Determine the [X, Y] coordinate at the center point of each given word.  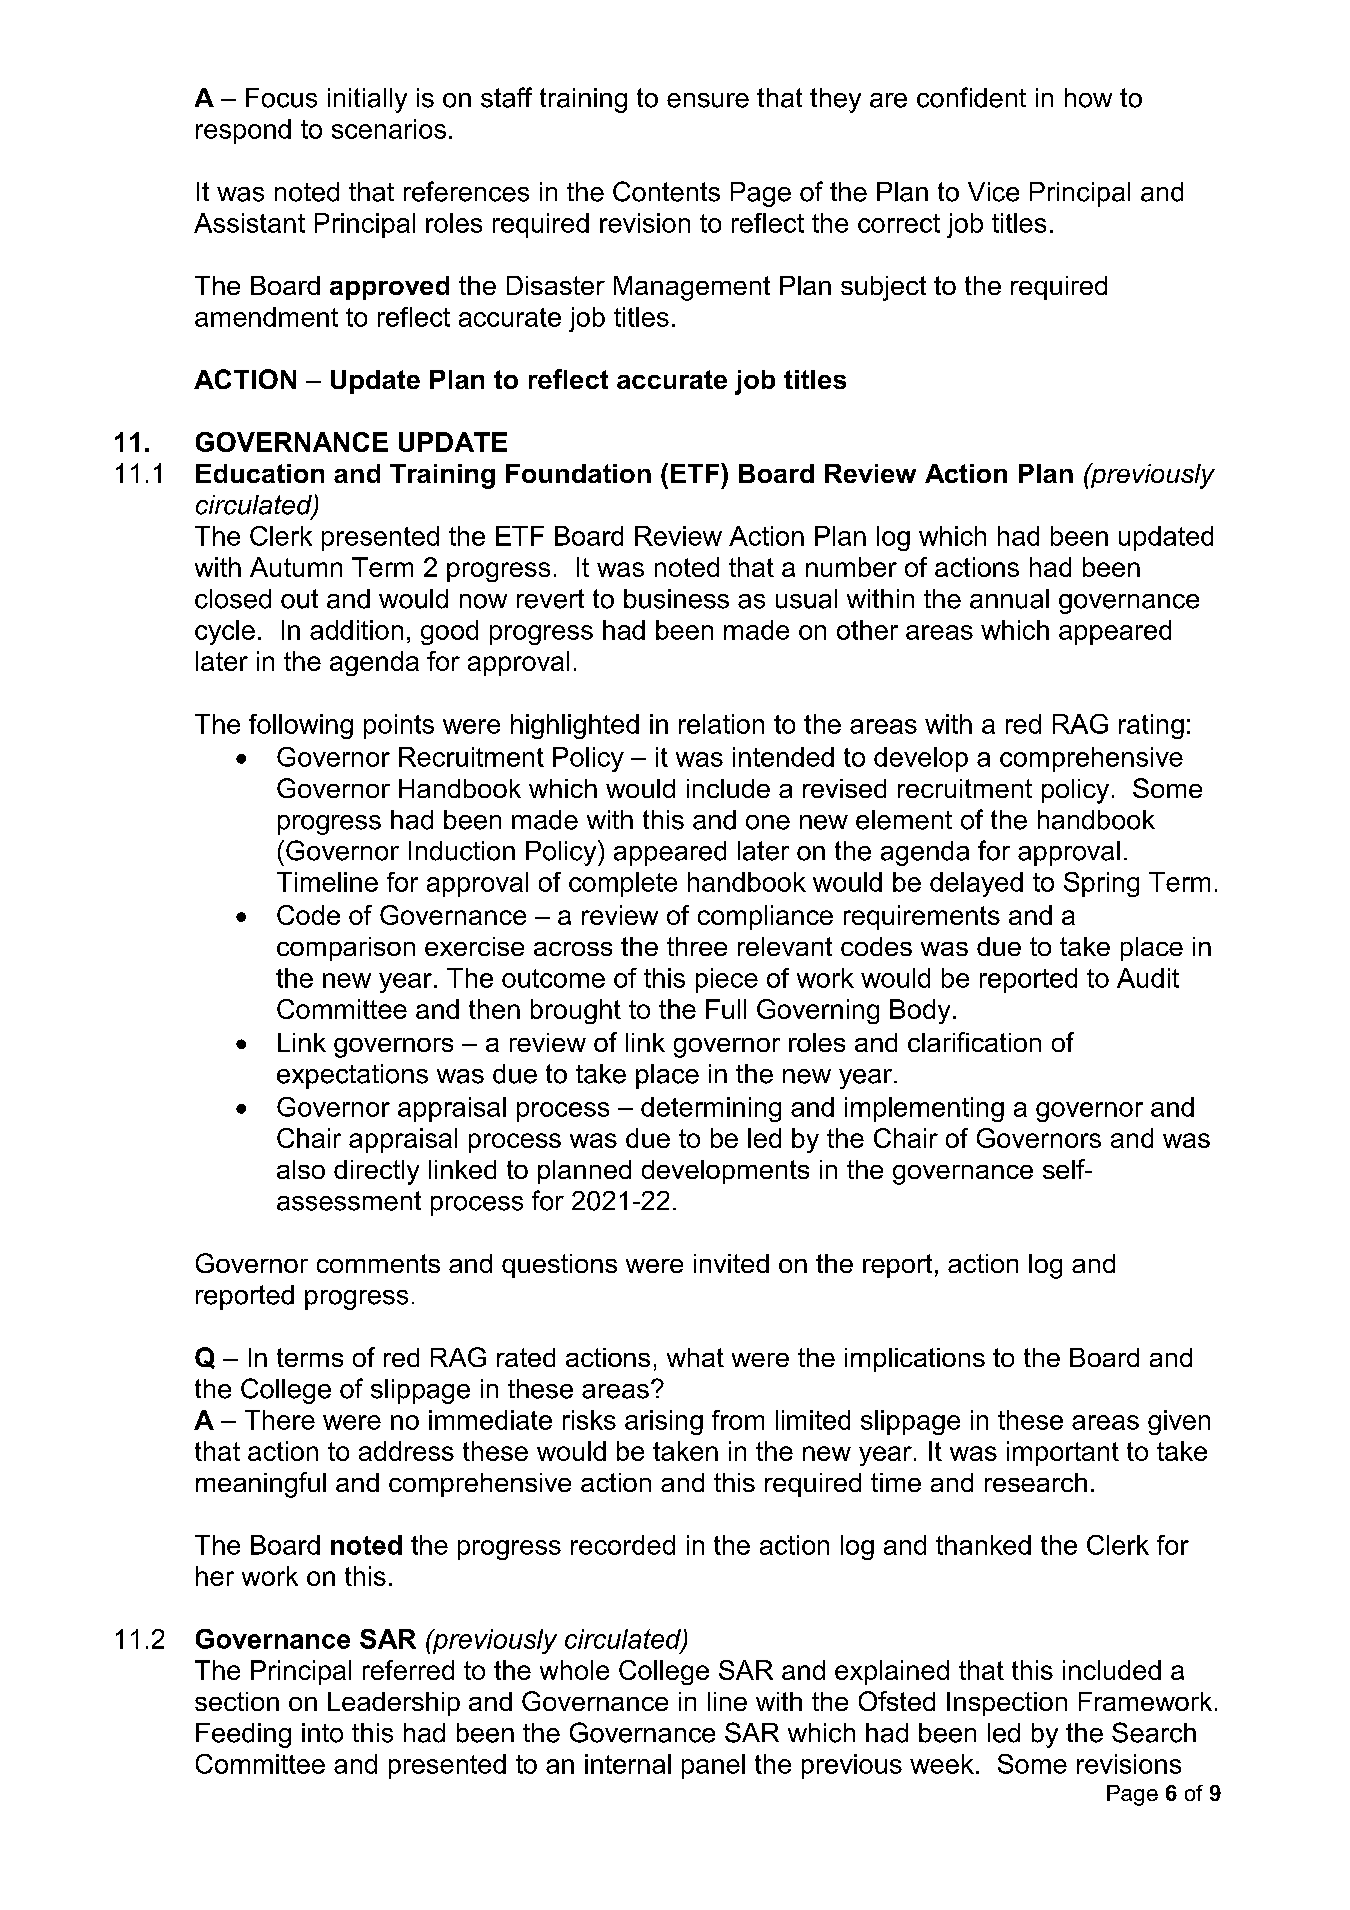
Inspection [1007, 1704]
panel [713, 1766]
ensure [708, 100]
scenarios [389, 129]
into [322, 1733]
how [1088, 98]
